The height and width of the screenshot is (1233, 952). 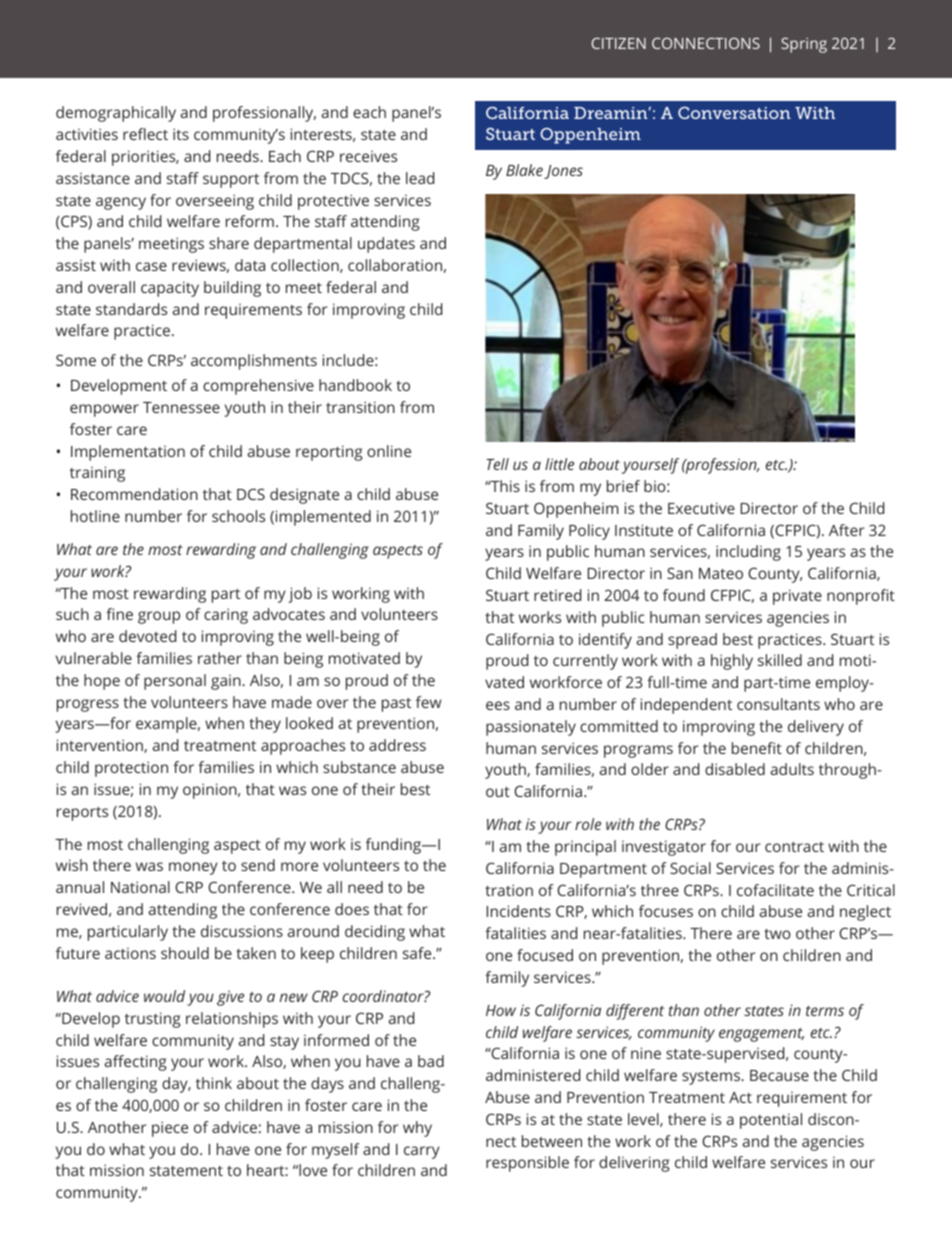 I want to click on Tennessee, so click(x=181, y=407).
